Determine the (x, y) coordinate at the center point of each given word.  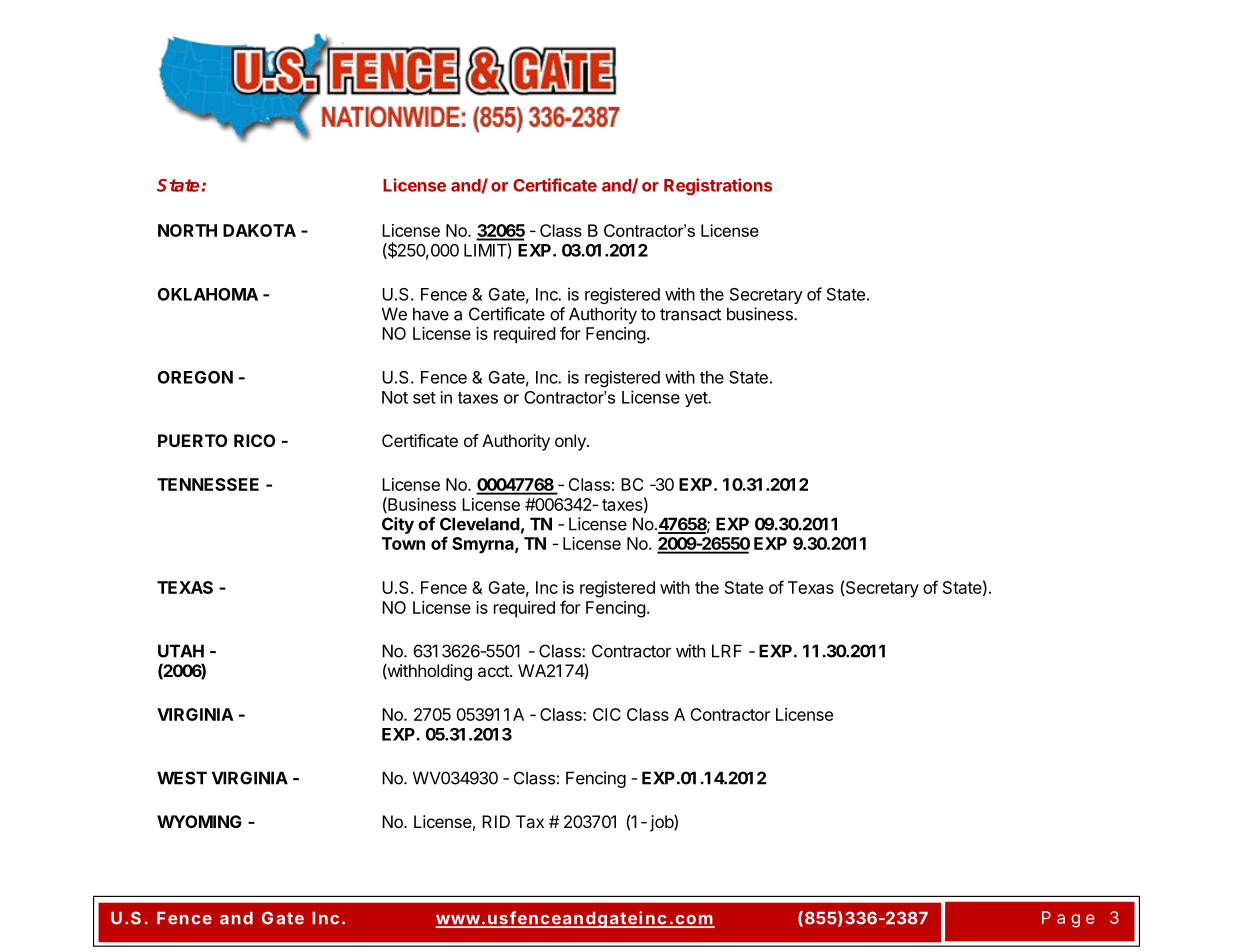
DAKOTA (259, 230)
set (424, 398)
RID (496, 821)
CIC (607, 714)
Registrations (718, 186)
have (431, 314)
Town (403, 543)
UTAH (181, 651)
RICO (254, 440)
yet (697, 399)
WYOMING (199, 821)
